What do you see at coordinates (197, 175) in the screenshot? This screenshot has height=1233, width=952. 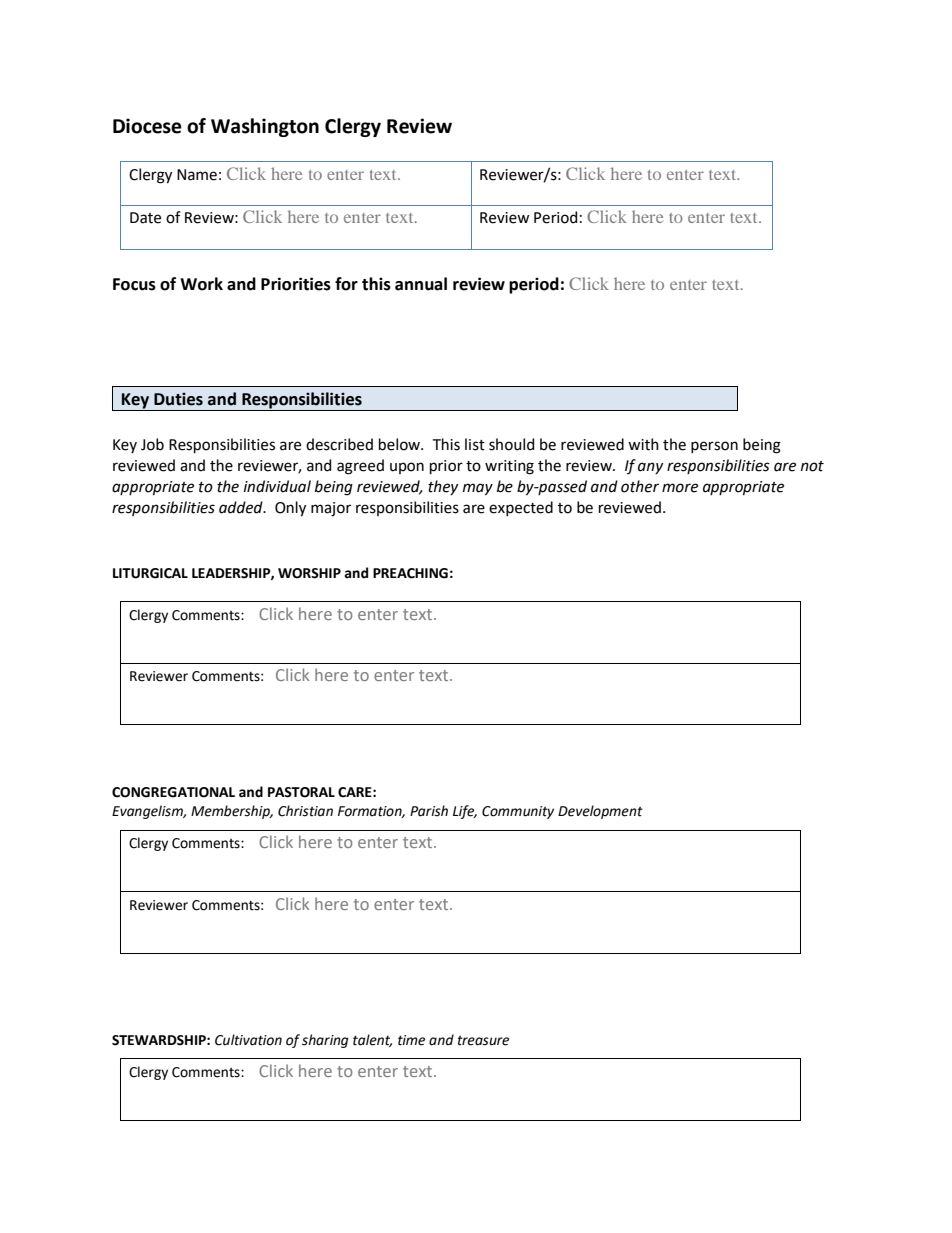 I see `Name` at bounding box center [197, 175].
